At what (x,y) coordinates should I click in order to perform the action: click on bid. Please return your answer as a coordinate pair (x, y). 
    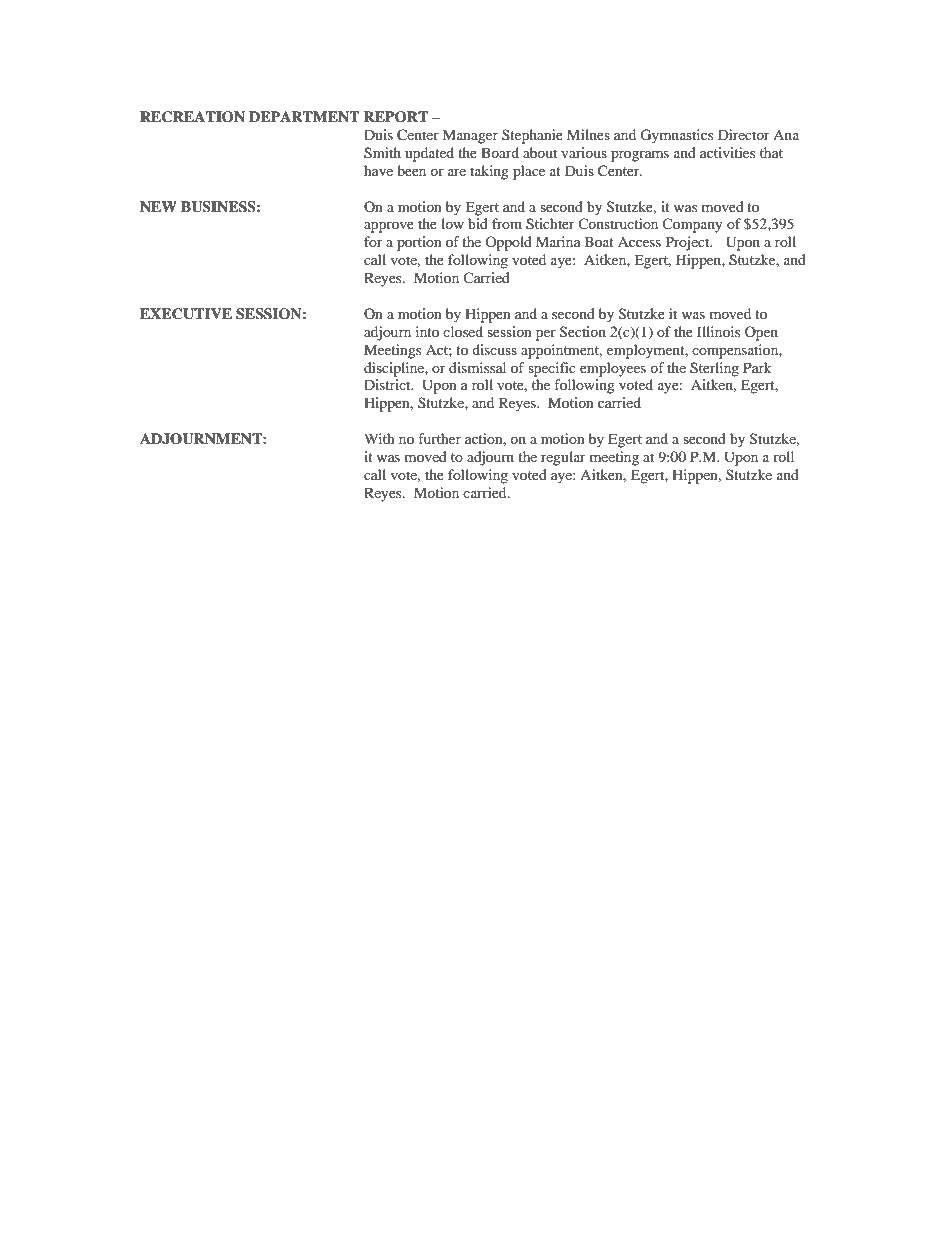
    Looking at the image, I should click on (478, 223).
